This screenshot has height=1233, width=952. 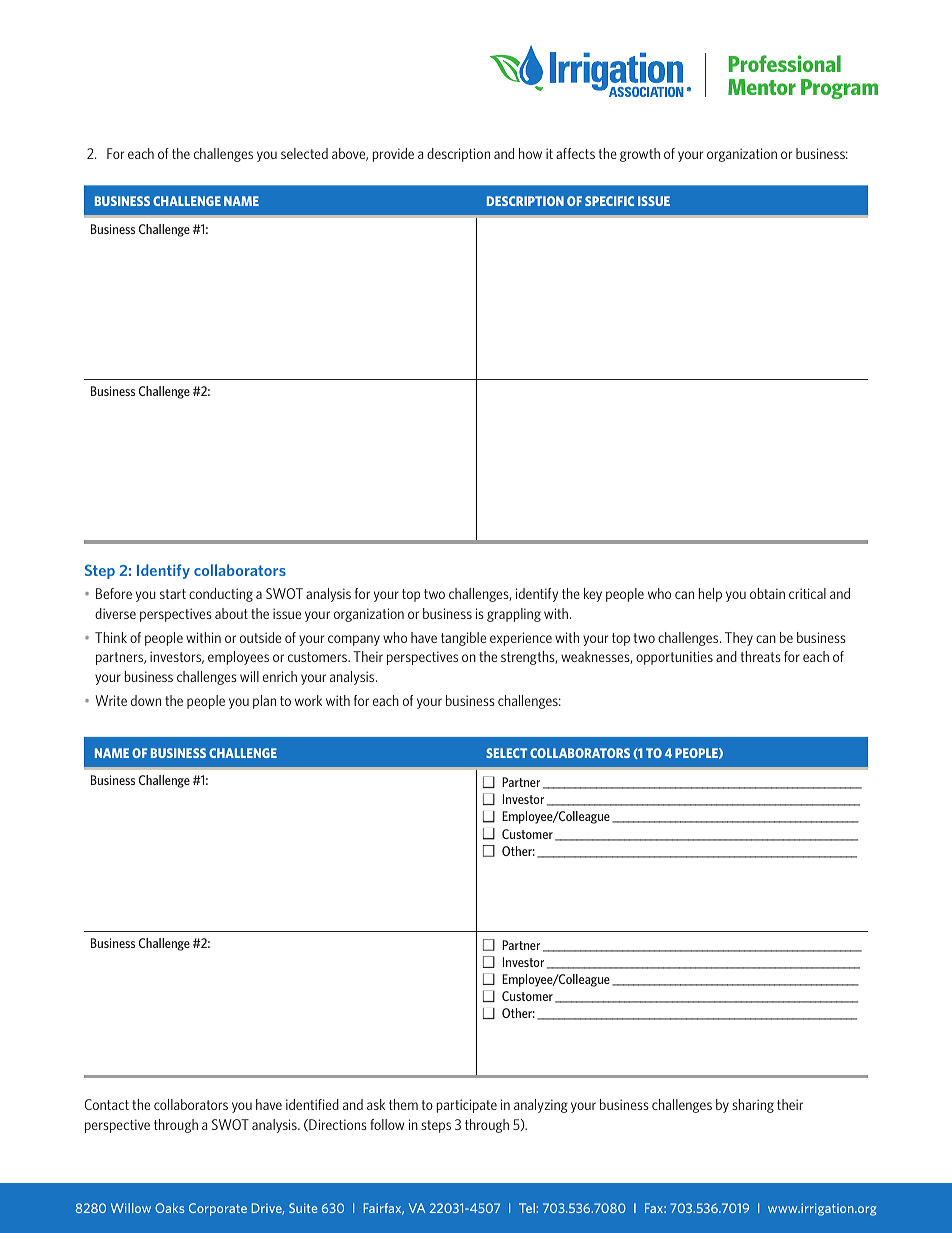 What do you see at coordinates (173, 594) in the screenshot?
I see `start` at bounding box center [173, 594].
